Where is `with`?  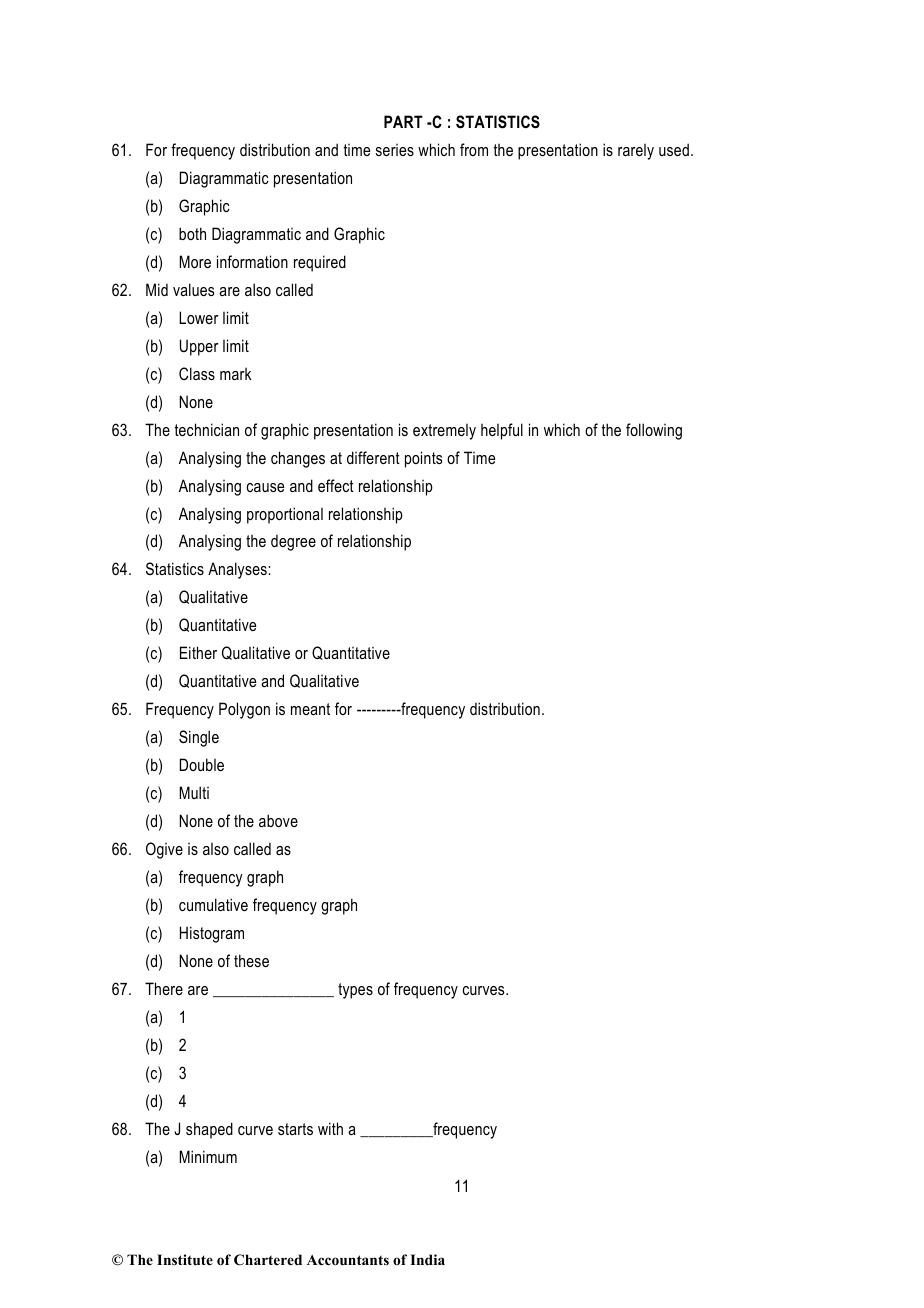 with is located at coordinates (330, 1128).
